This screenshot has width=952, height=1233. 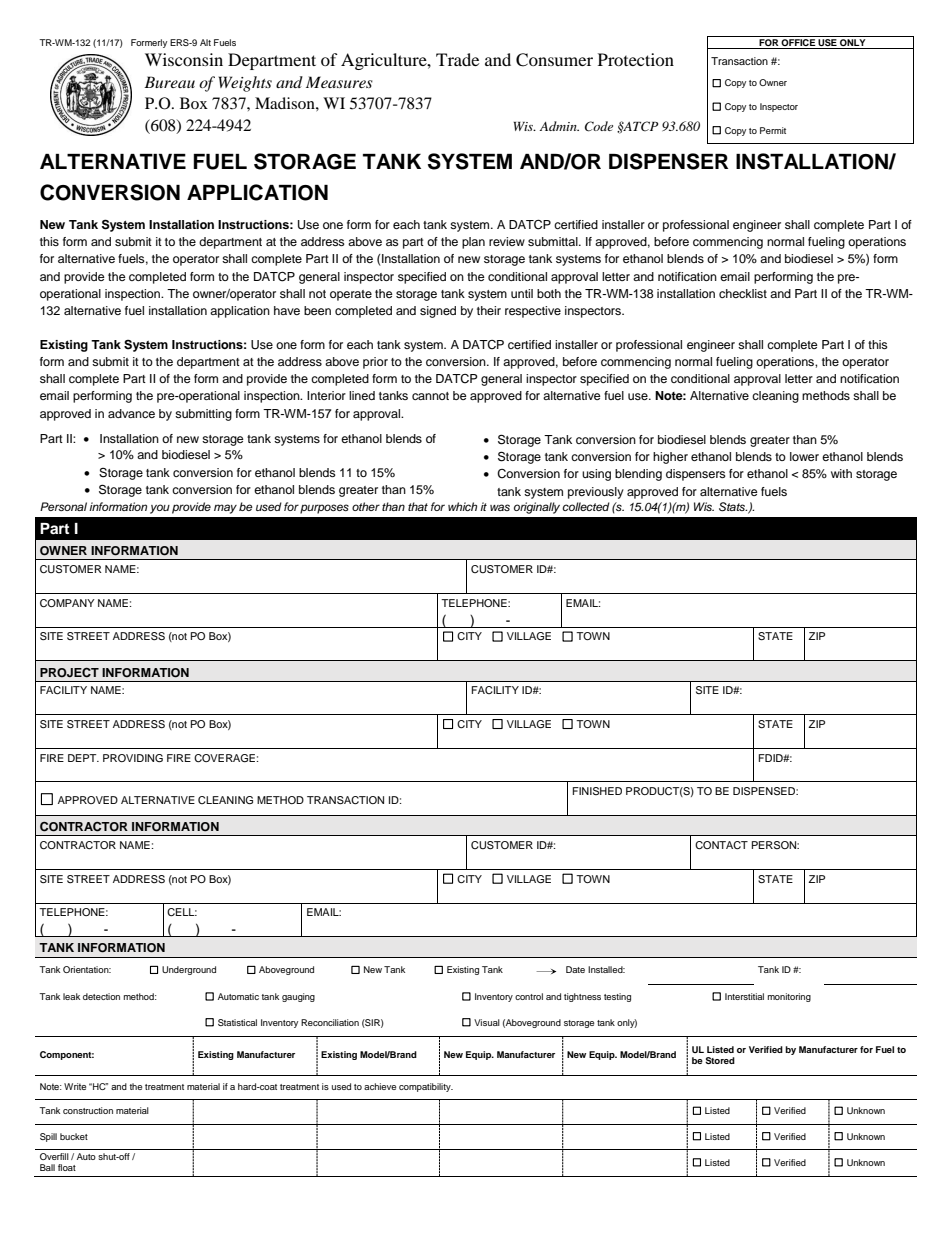 I want to click on OFFICE, so click(x=798, y=44).
